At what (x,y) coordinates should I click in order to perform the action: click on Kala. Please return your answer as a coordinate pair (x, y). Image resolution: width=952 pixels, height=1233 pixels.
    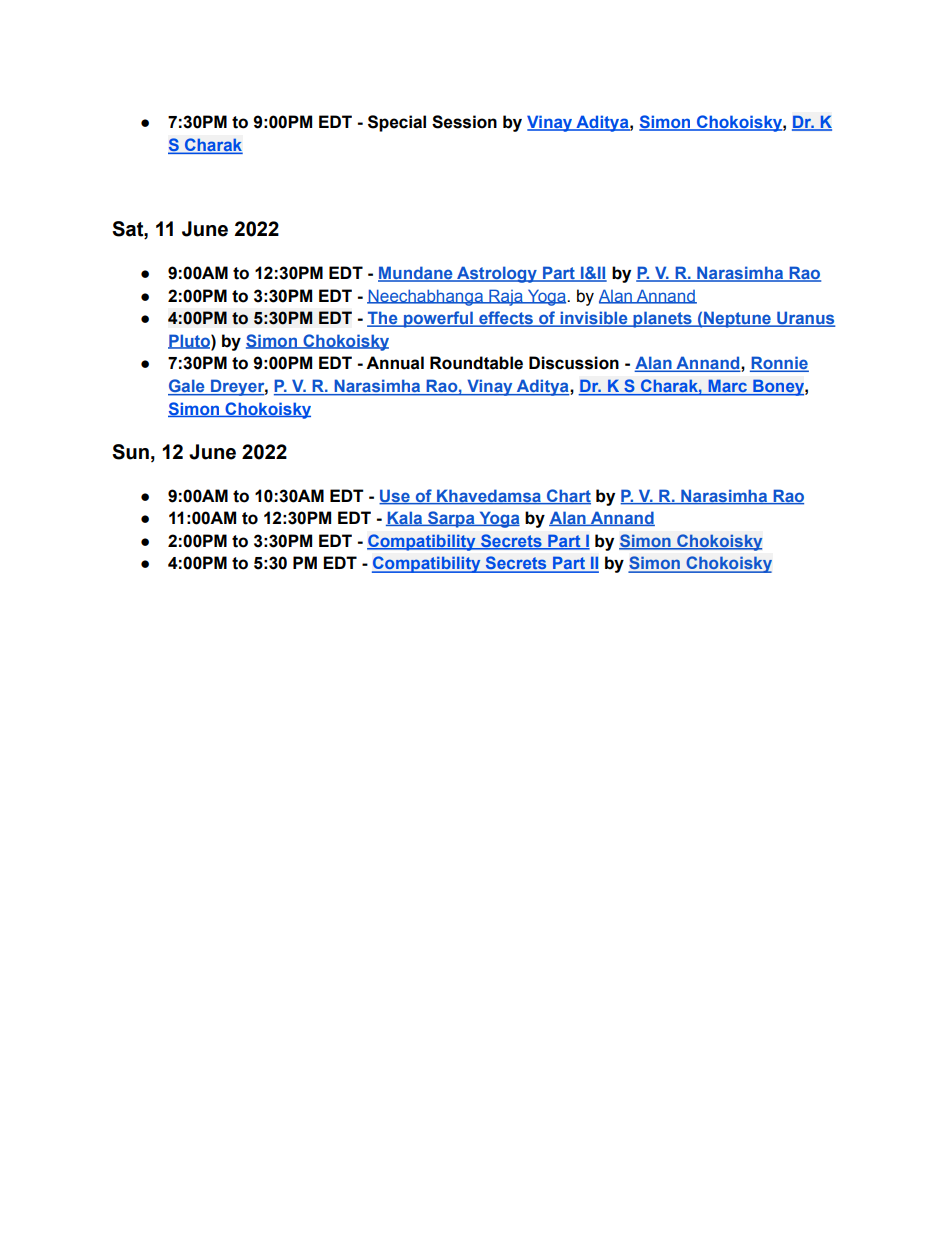
    Looking at the image, I should click on (405, 518).
